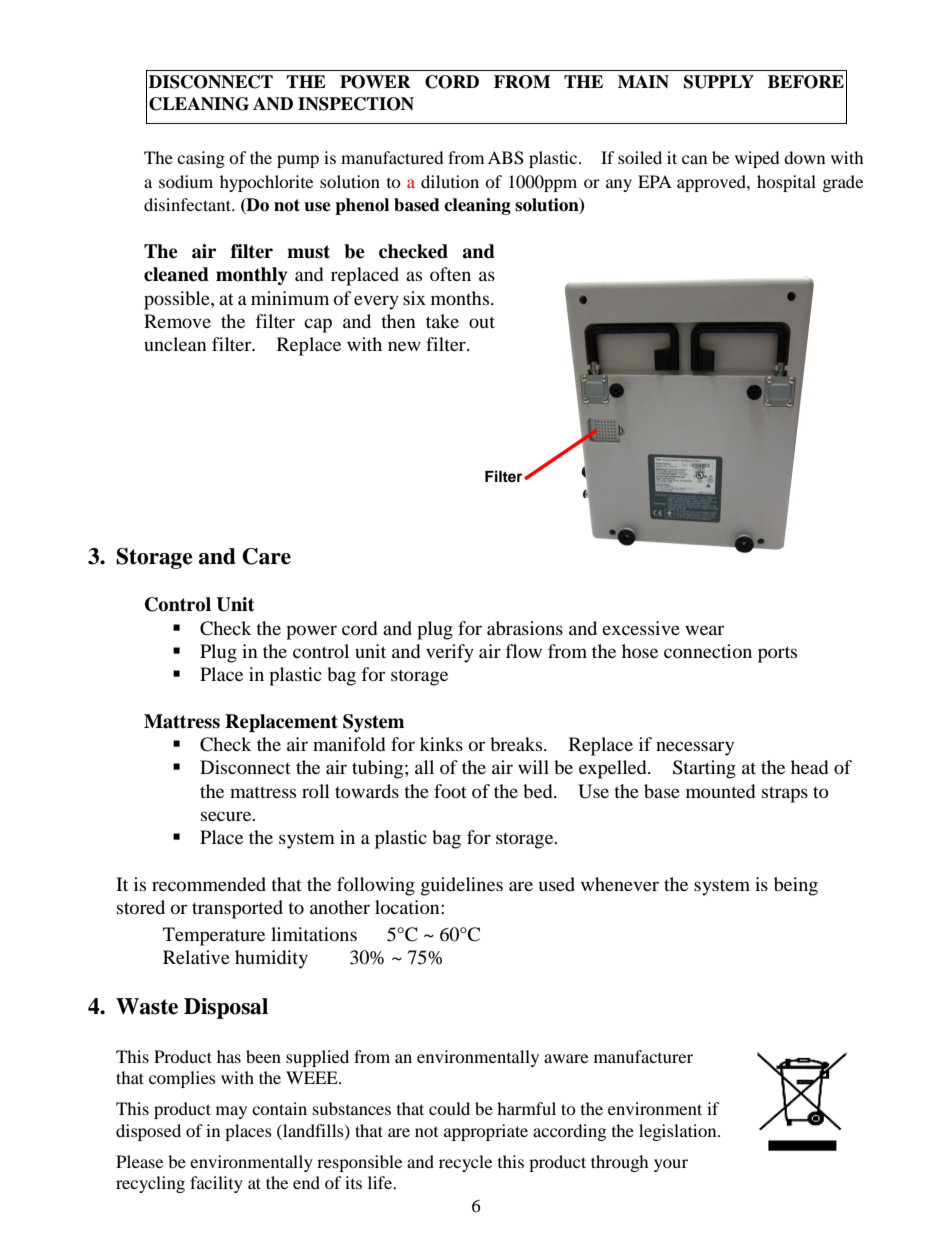 This document has width=952, height=1233. I want to click on casing, so click(201, 159).
